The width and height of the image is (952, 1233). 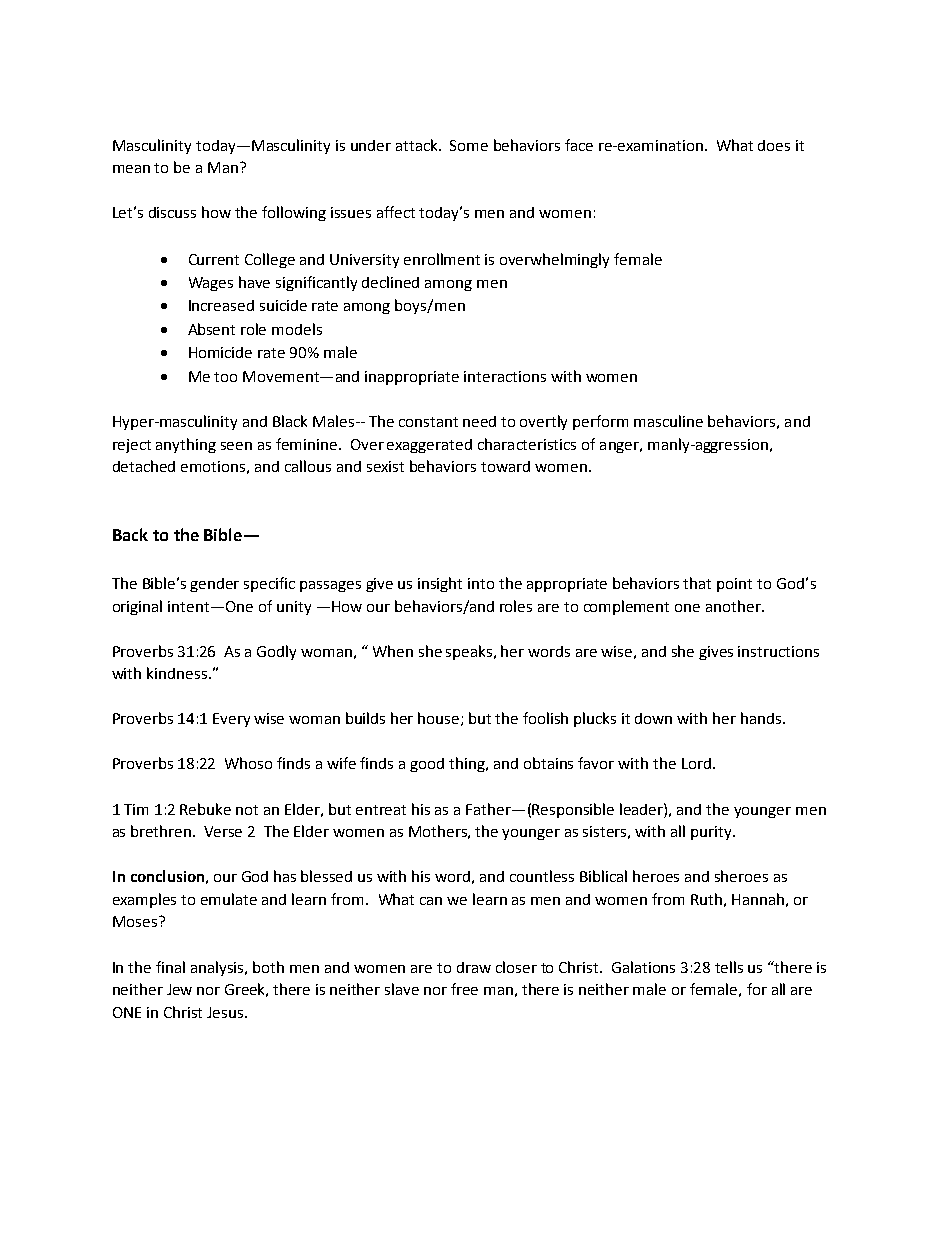 I want to click on masculine, so click(x=668, y=421).
